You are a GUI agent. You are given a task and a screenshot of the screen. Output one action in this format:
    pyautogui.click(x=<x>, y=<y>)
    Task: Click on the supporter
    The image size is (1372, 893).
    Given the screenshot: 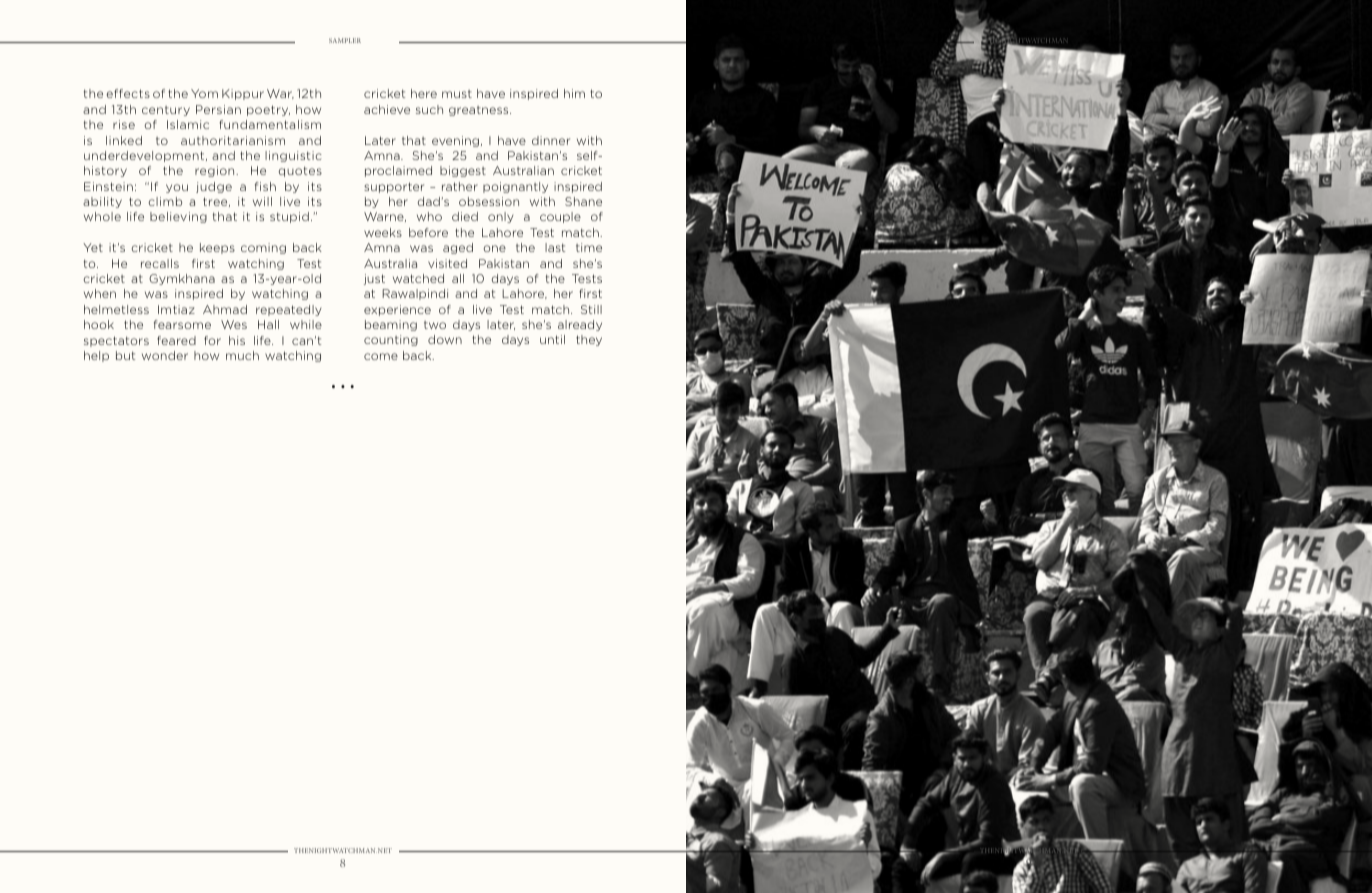 What is the action you would take?
    pyautogui.click(x=394, y=187)
